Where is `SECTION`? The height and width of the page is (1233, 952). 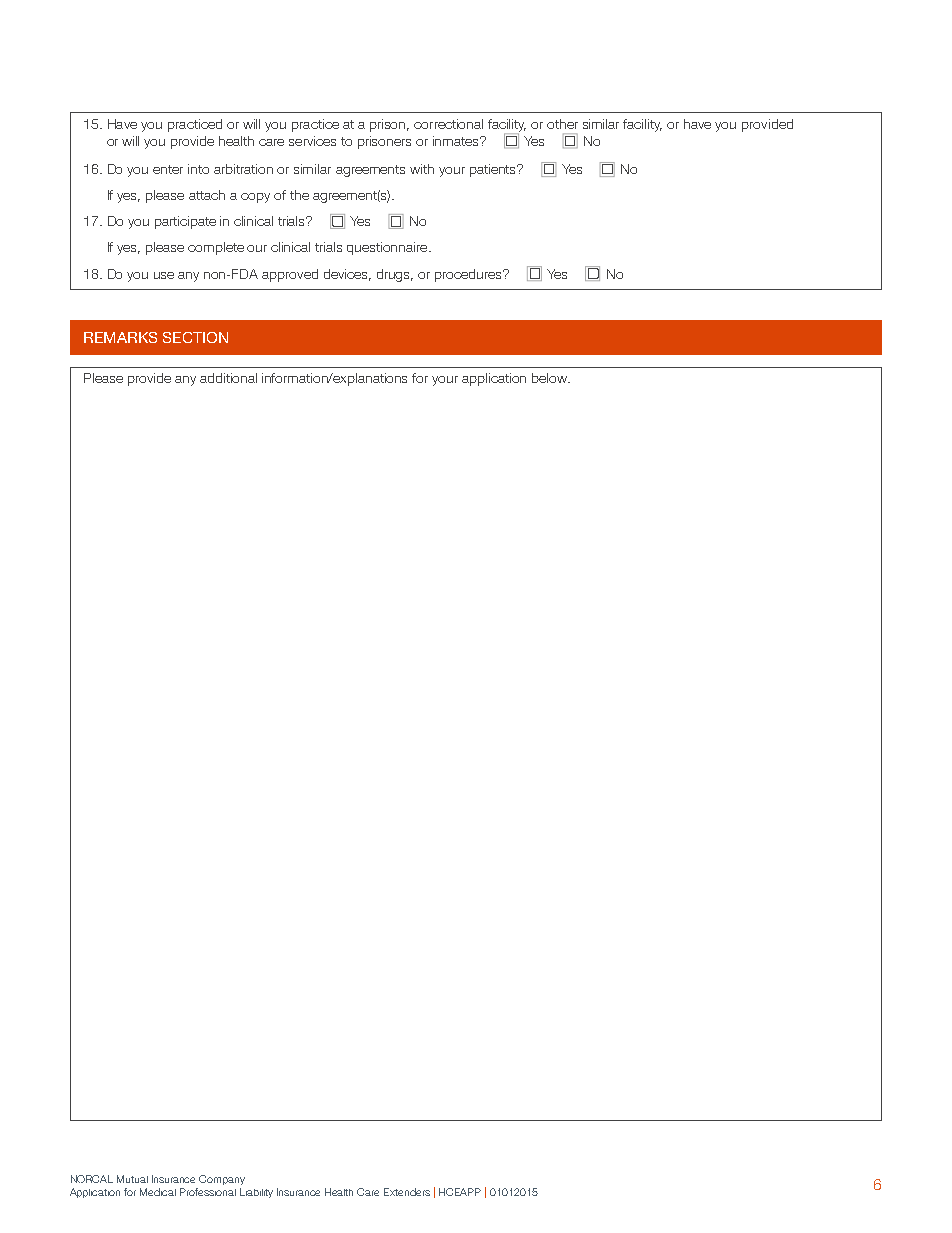 SECTION is located at coordinates (195, 337).
